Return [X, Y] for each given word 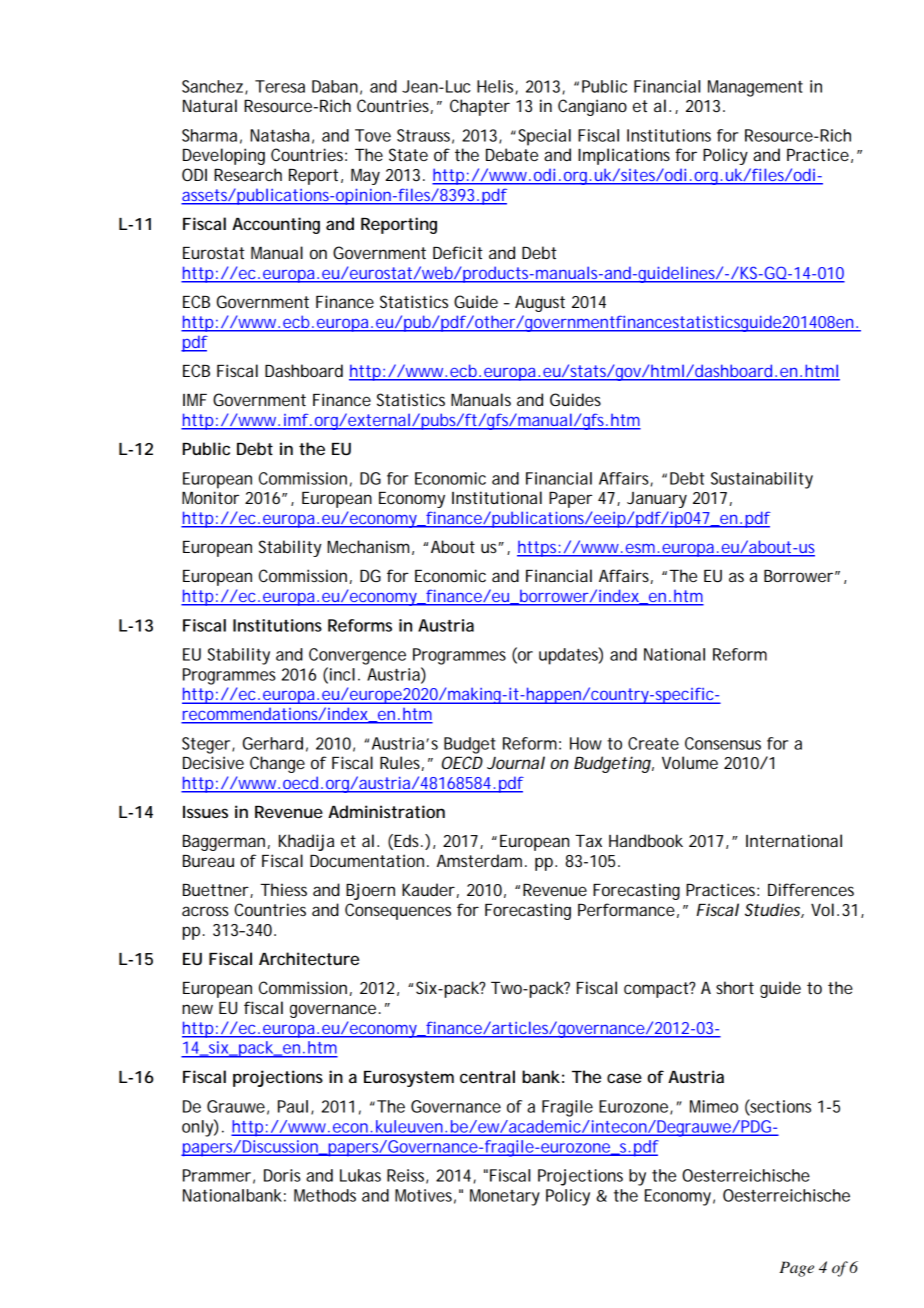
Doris [282, 1175]
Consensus [723, 743]
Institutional [497, 497]
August [540, 304]
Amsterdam [479, 860]
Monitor [210, 497]
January [657, 500]
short [735, 987]
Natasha [279, 135]
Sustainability [762, 480]
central [487, 1076]
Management [755, 88]
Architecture [309, 958]
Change [277, 764]
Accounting [276, 225]
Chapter [480, 107]
